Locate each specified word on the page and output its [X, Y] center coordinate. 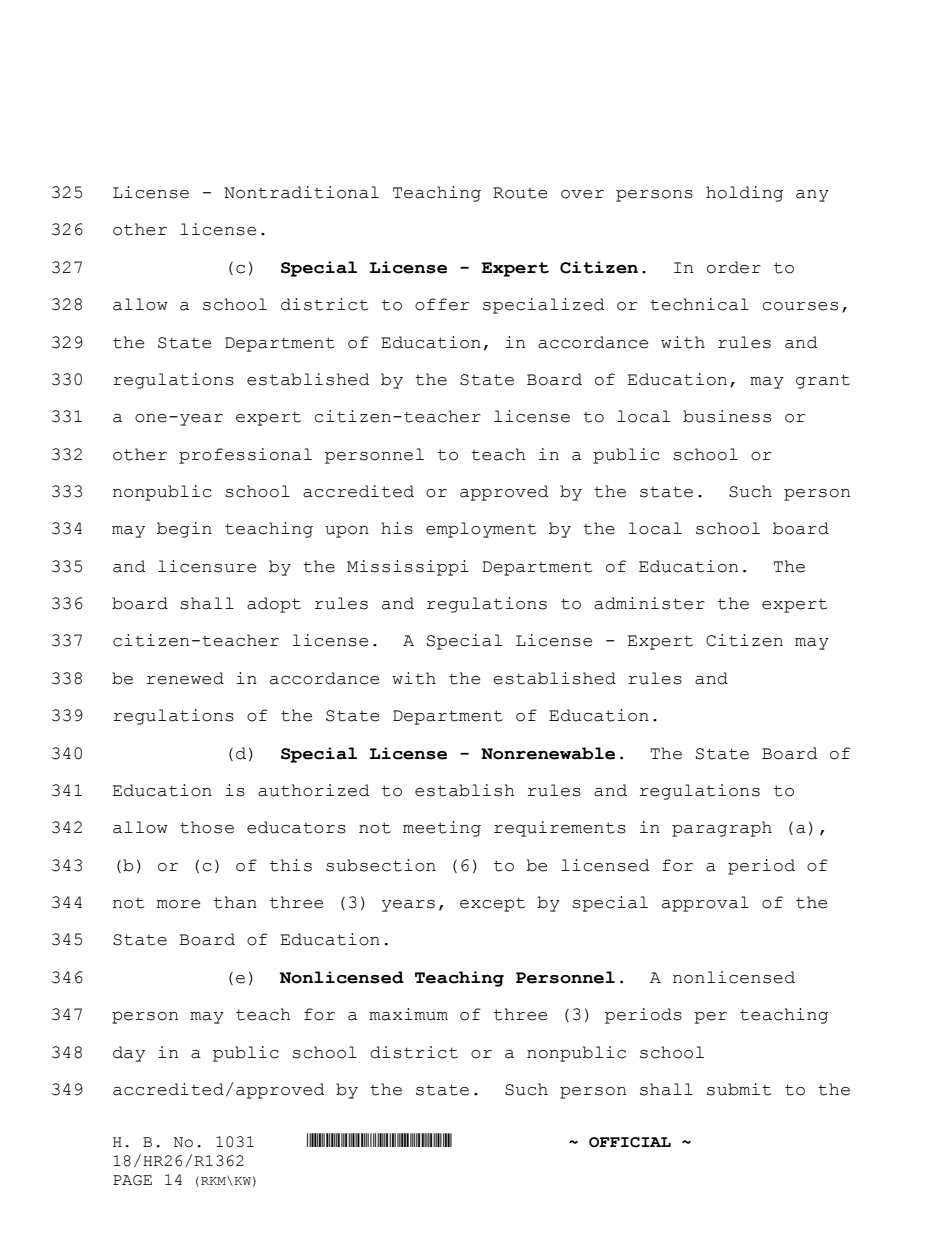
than [235, 902]
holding [744, 194]
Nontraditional [301, 192]
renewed [185, 678]
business [727, 416]
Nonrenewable [548, 753]
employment [481, 530]
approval [705, 904]
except [492, 904]
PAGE [132, 1180]
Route [520, 193]
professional [245, 456]
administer [649, 603]
